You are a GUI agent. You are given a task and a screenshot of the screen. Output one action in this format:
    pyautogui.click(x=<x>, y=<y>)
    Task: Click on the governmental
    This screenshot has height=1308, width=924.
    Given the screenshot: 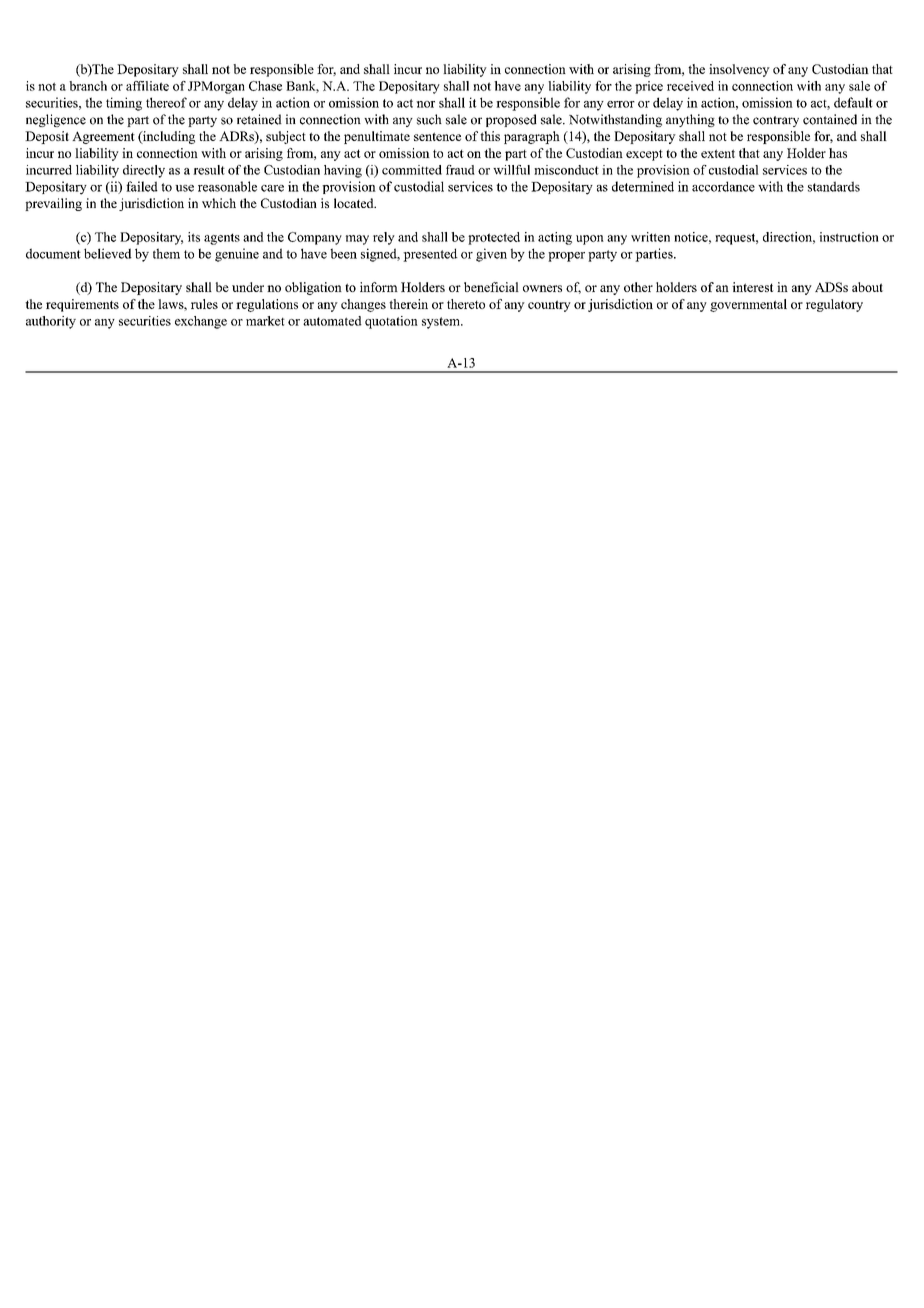 What is the action you would take?
    pyautogui.click(x=748, y=305)
